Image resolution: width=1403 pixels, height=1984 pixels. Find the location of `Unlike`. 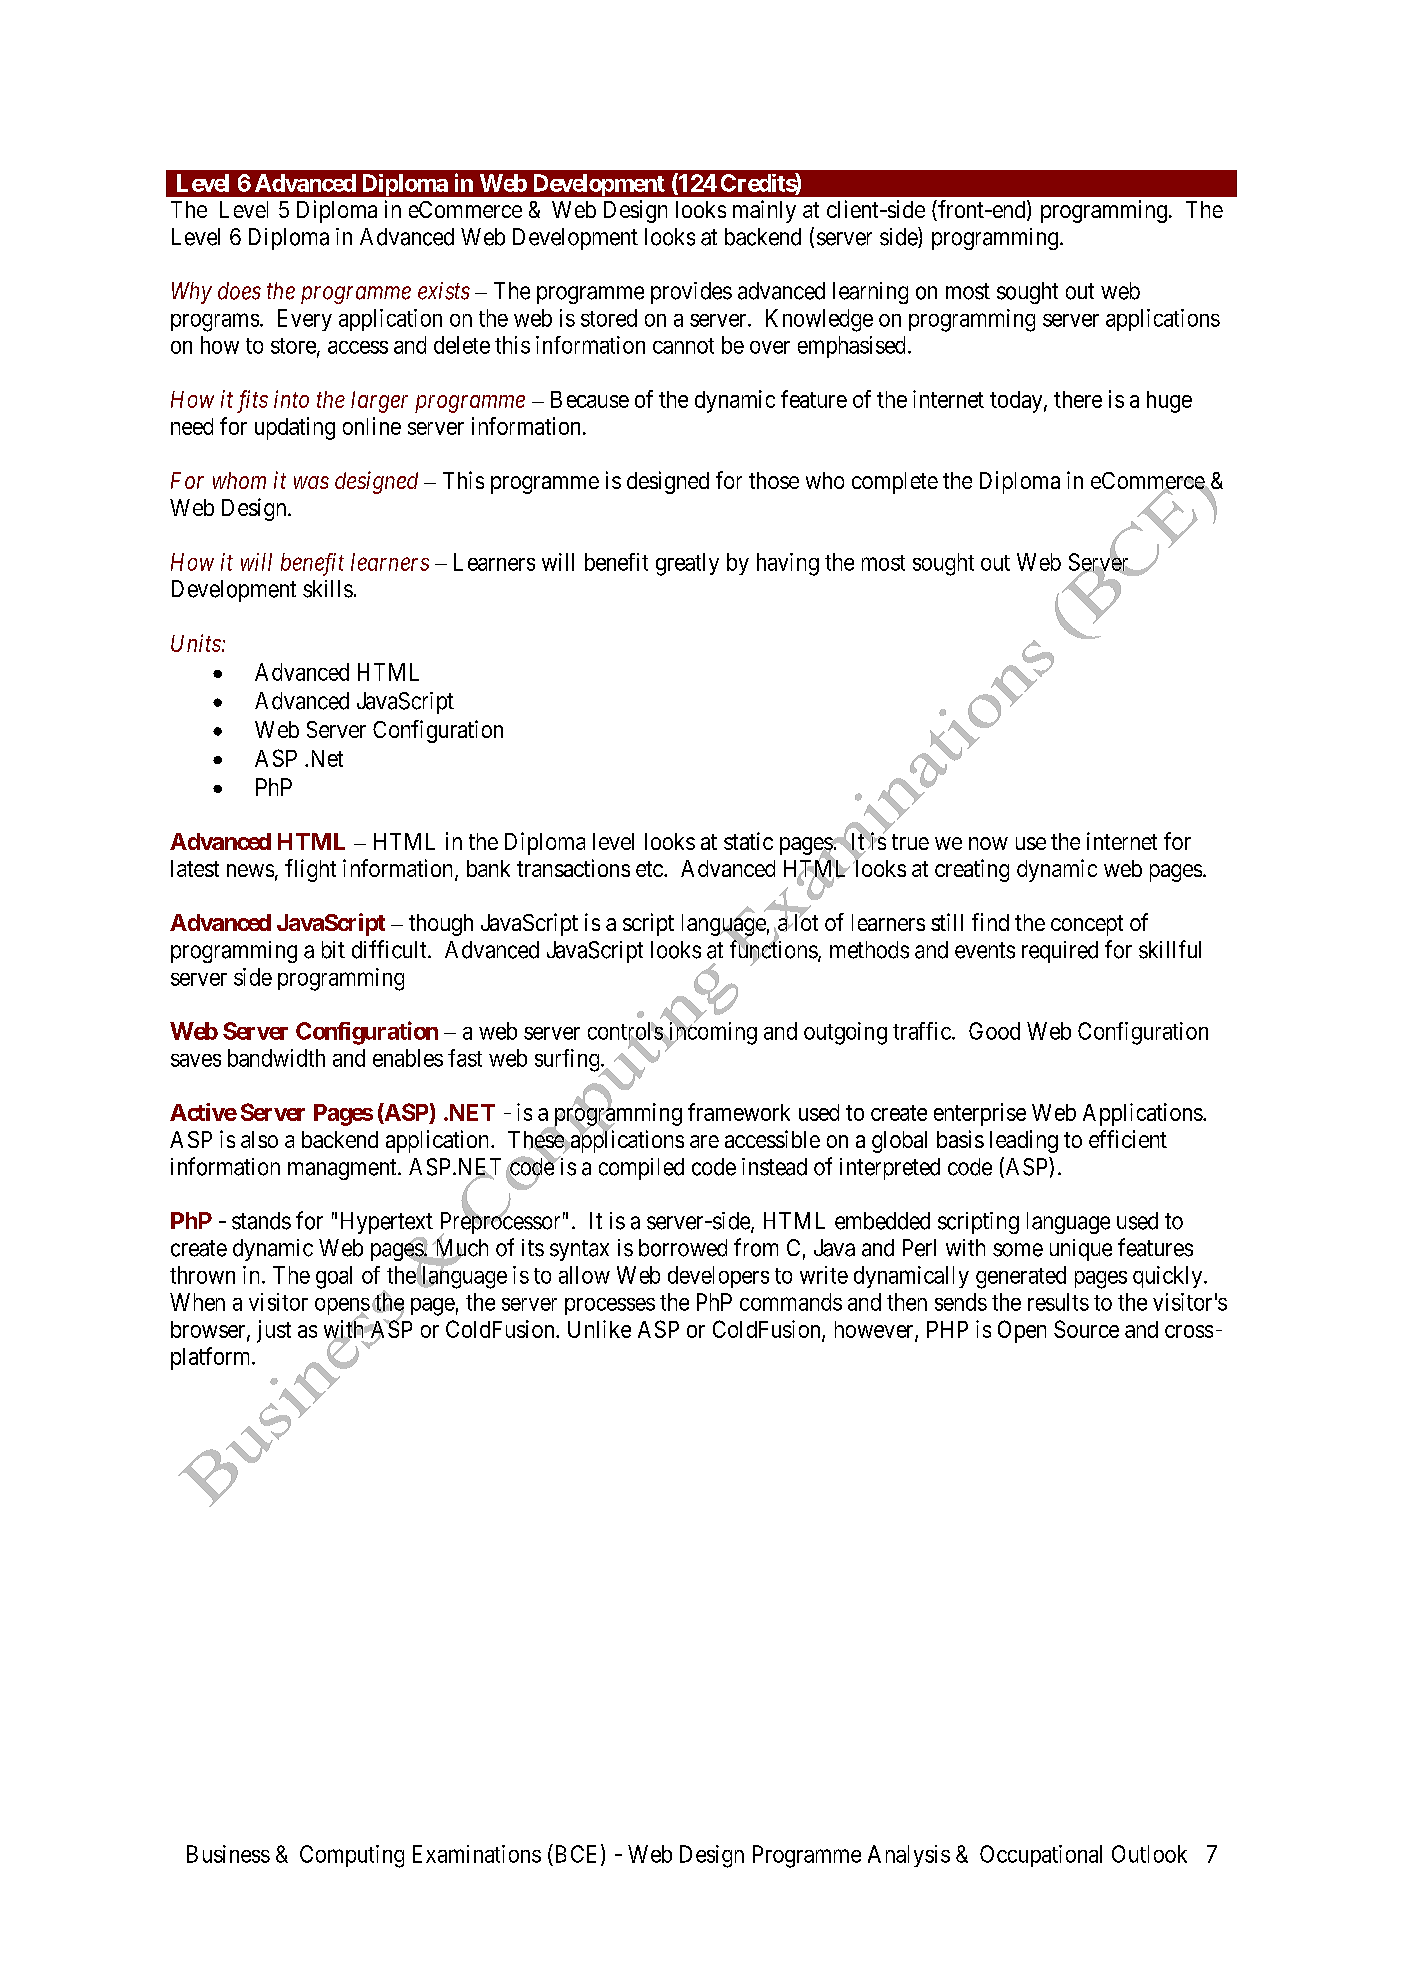

Unlike is located at coordinates (599, 1329).
